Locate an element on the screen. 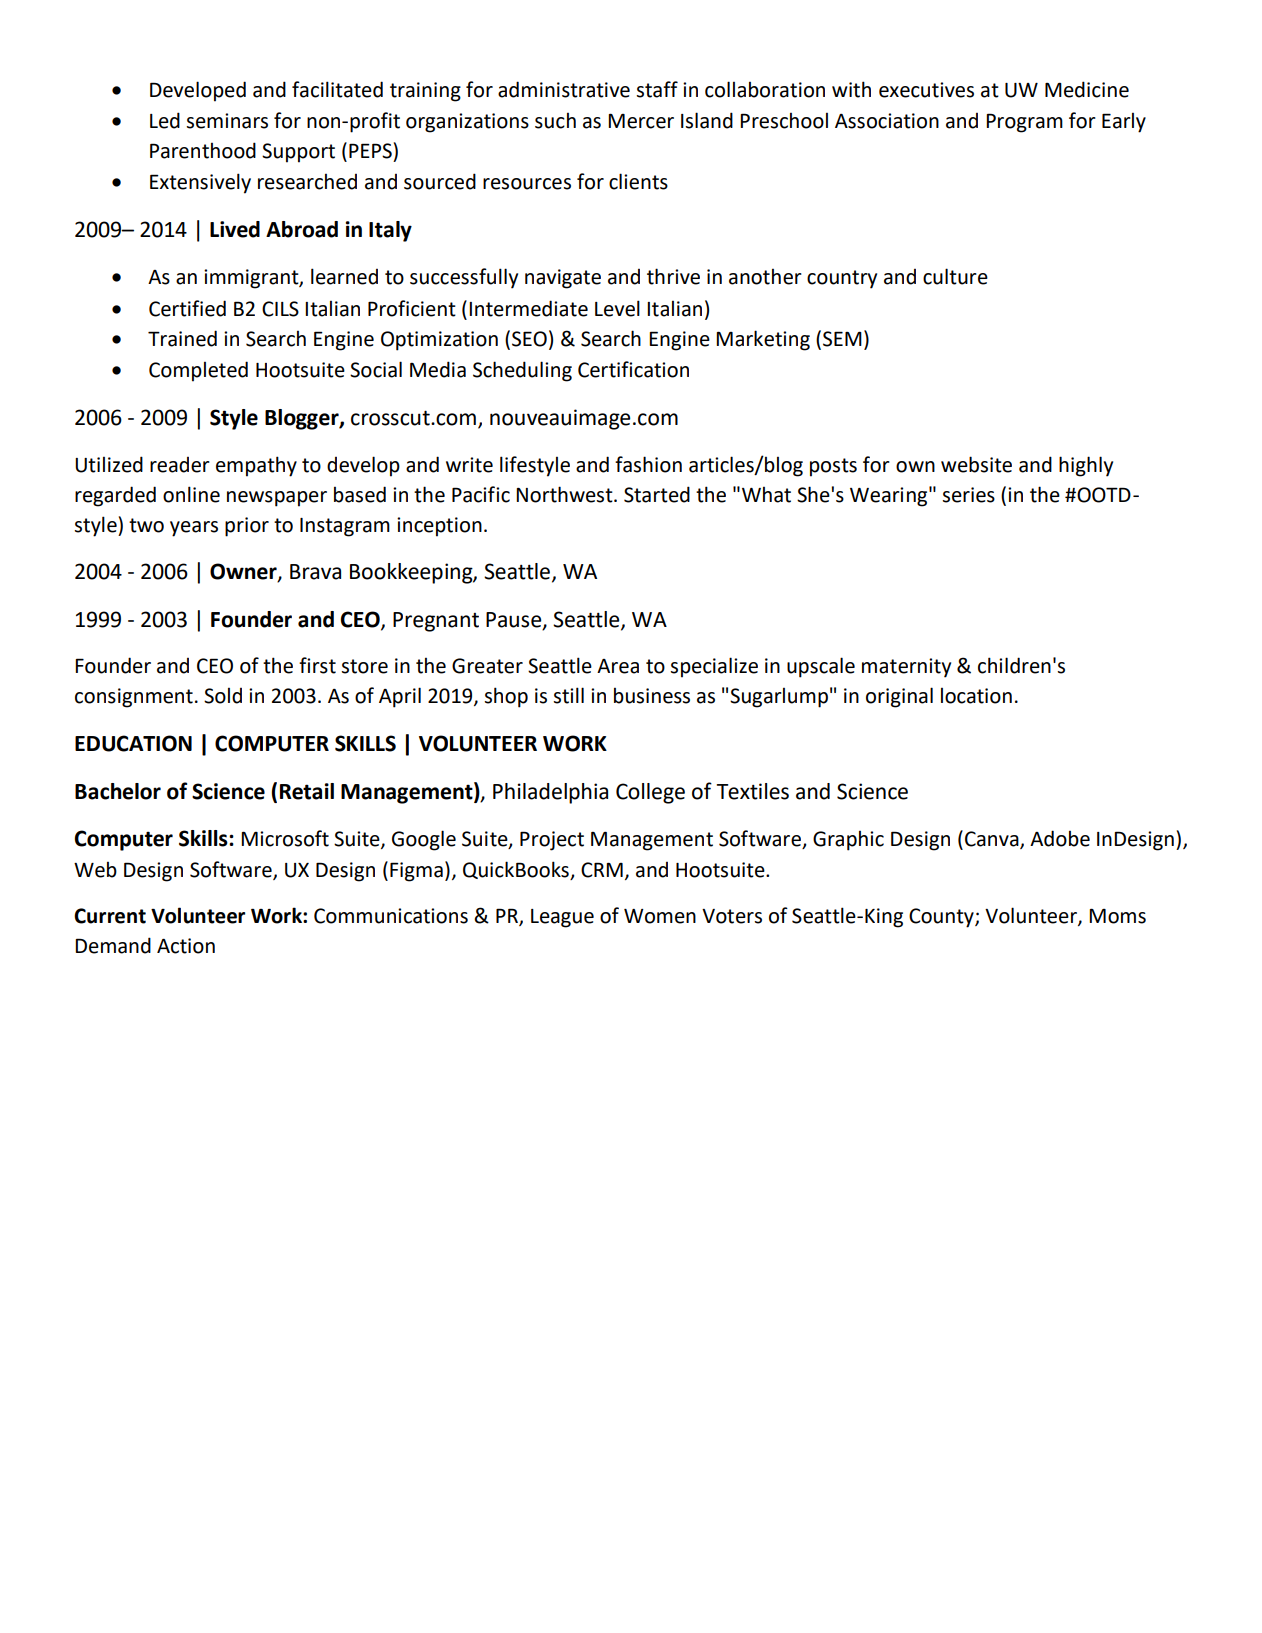 The height and width of the screenshot is (1633, 1262). Program is located at coordinates (1024, 123).
